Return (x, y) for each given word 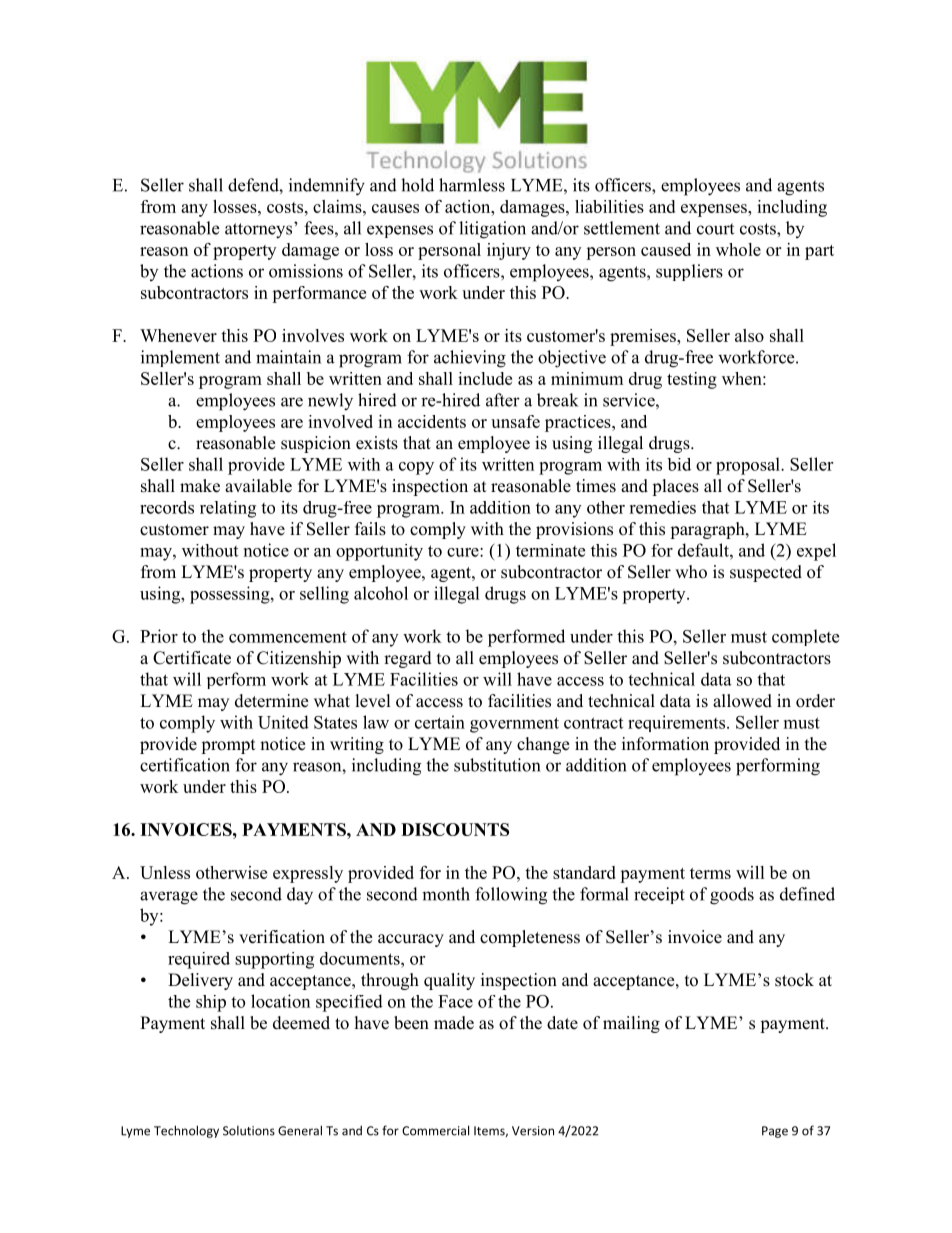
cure (464, 552)
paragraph (708, 530)
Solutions (249, 1131)
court (715, 229)
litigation (492, 230)
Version (533, 1131)
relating (228, 509)
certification (185, 765)
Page (775, 1132)
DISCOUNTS (455, 829)
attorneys (260, 230)
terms (710, 873)
